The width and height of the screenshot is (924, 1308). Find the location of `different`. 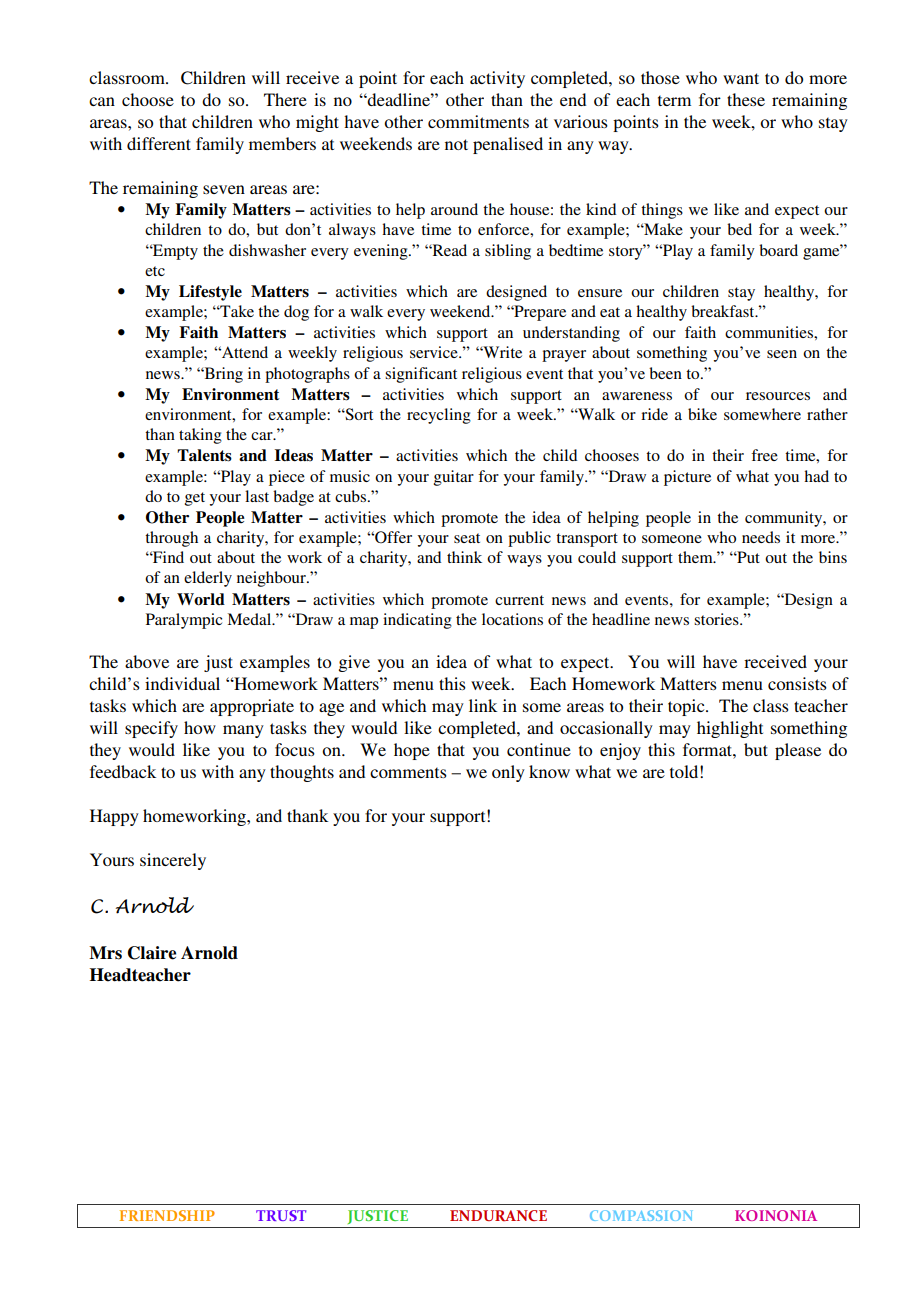

different is located at coordinates (159, 143).
